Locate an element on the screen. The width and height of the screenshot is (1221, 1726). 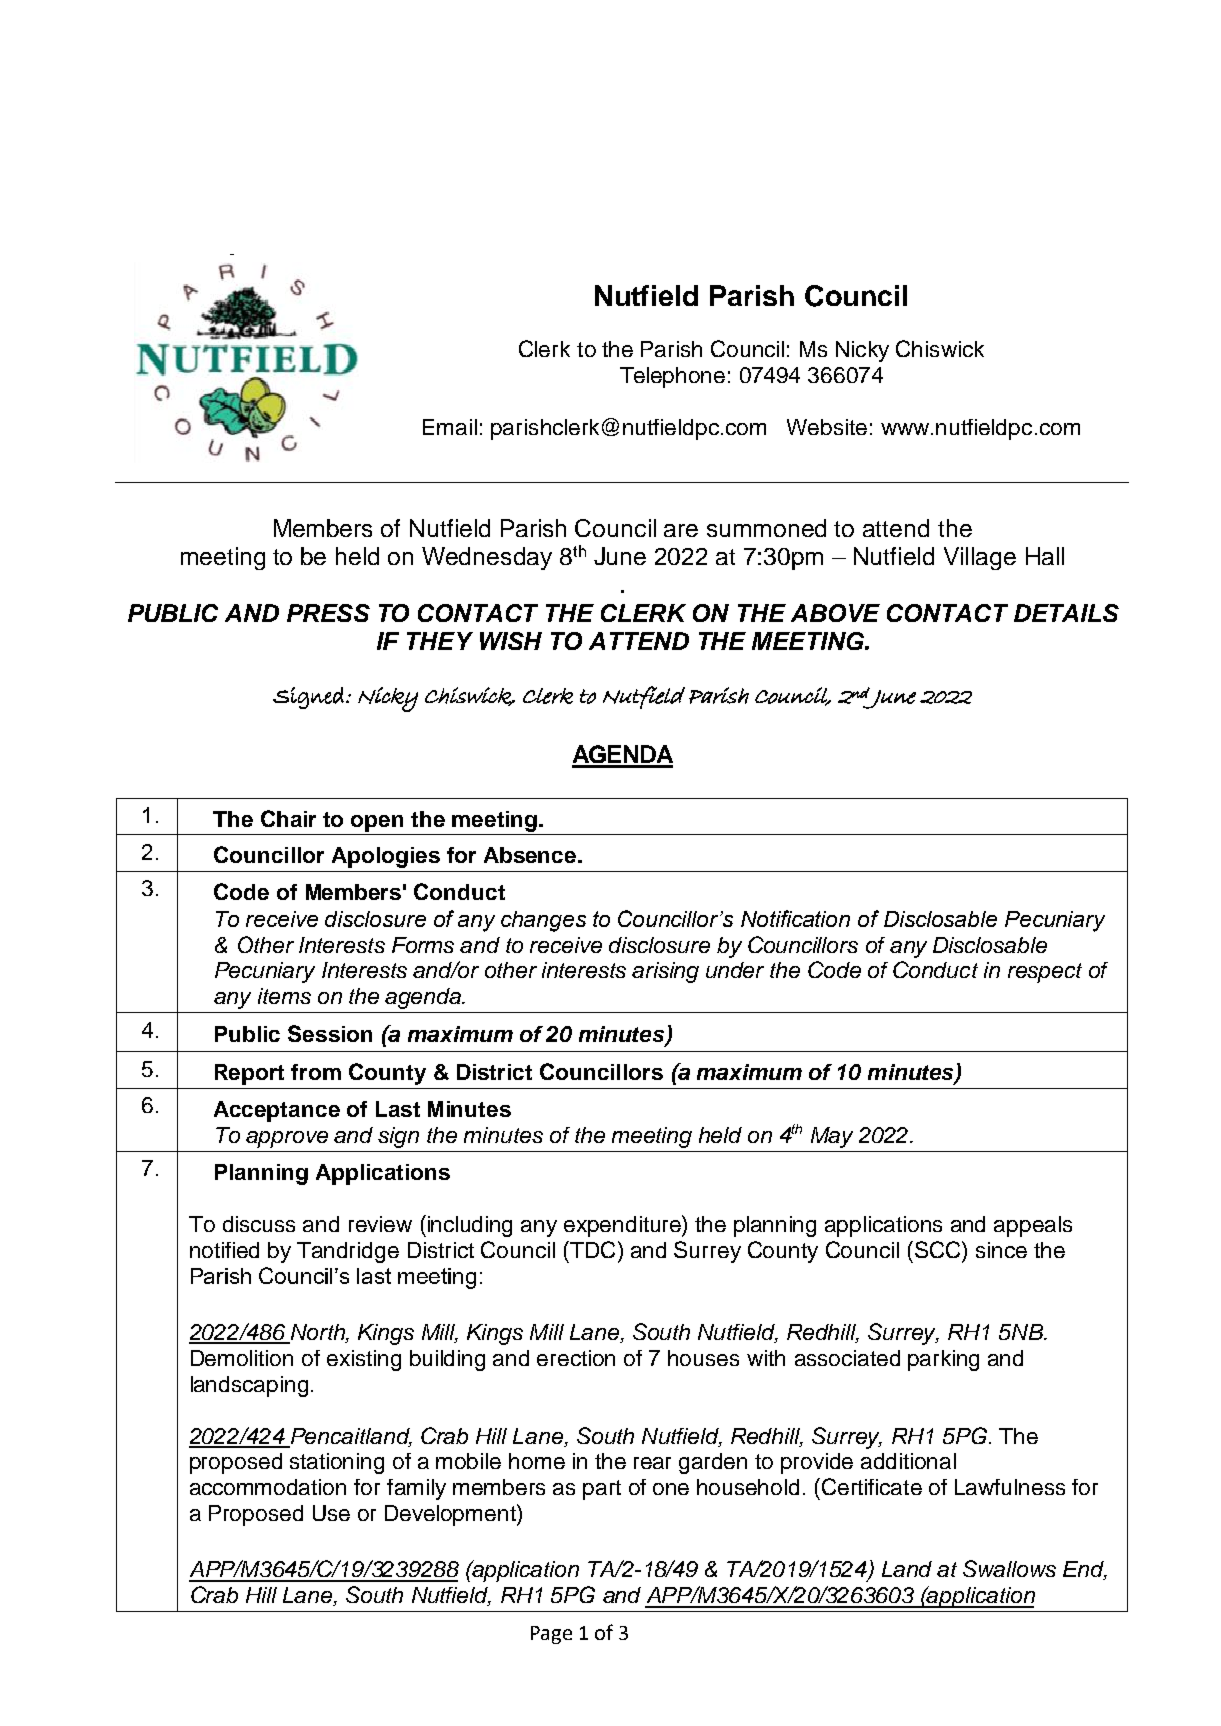
Swallows is located at coordinates (1009, 1568).
